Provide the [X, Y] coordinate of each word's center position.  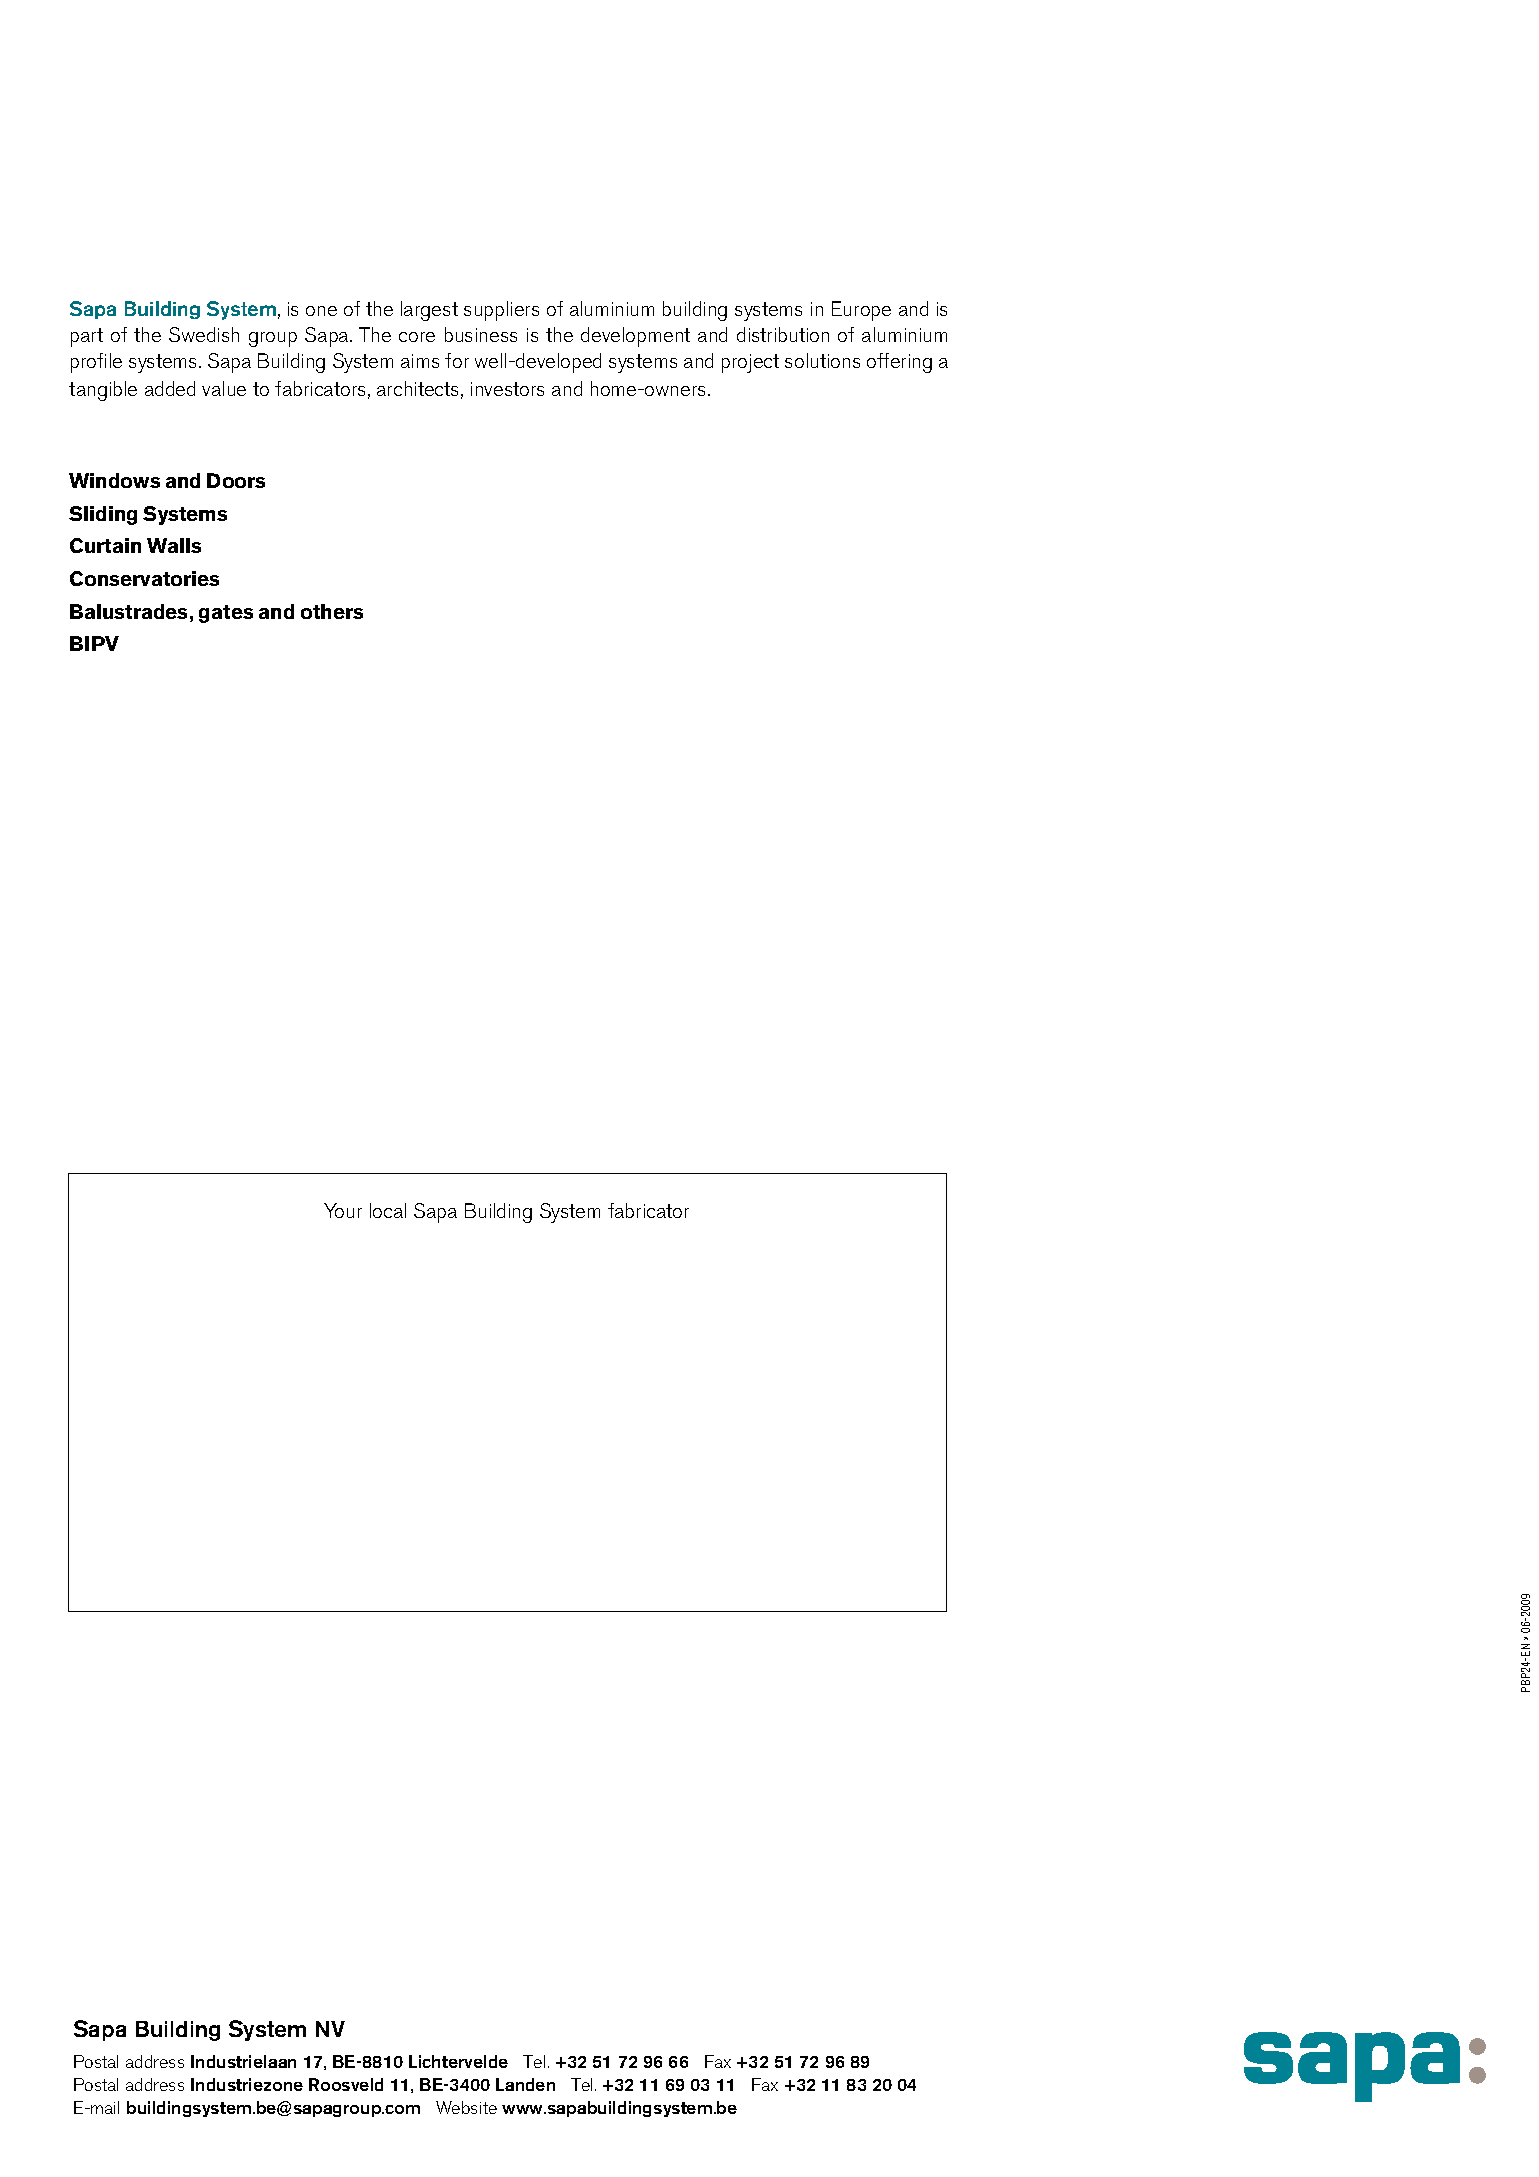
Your [343, 1210]
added [170, 388]
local [388, 1210]
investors [507, 389]
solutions [822, 360]
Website [466, 2107]
